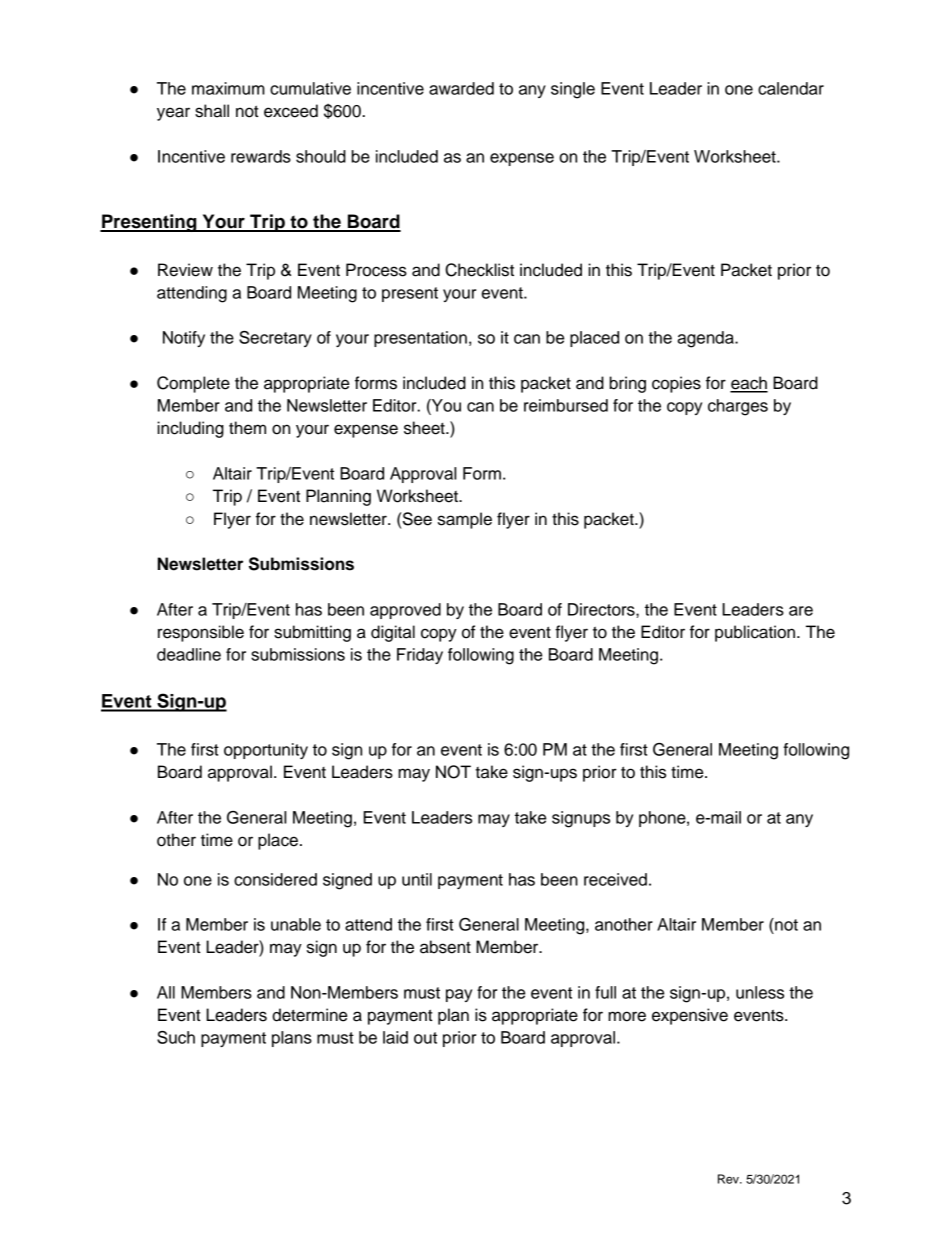 Image resolution: width=952 pixels, height=1233 pixels. I want to click on shall, so click(212, 111).
